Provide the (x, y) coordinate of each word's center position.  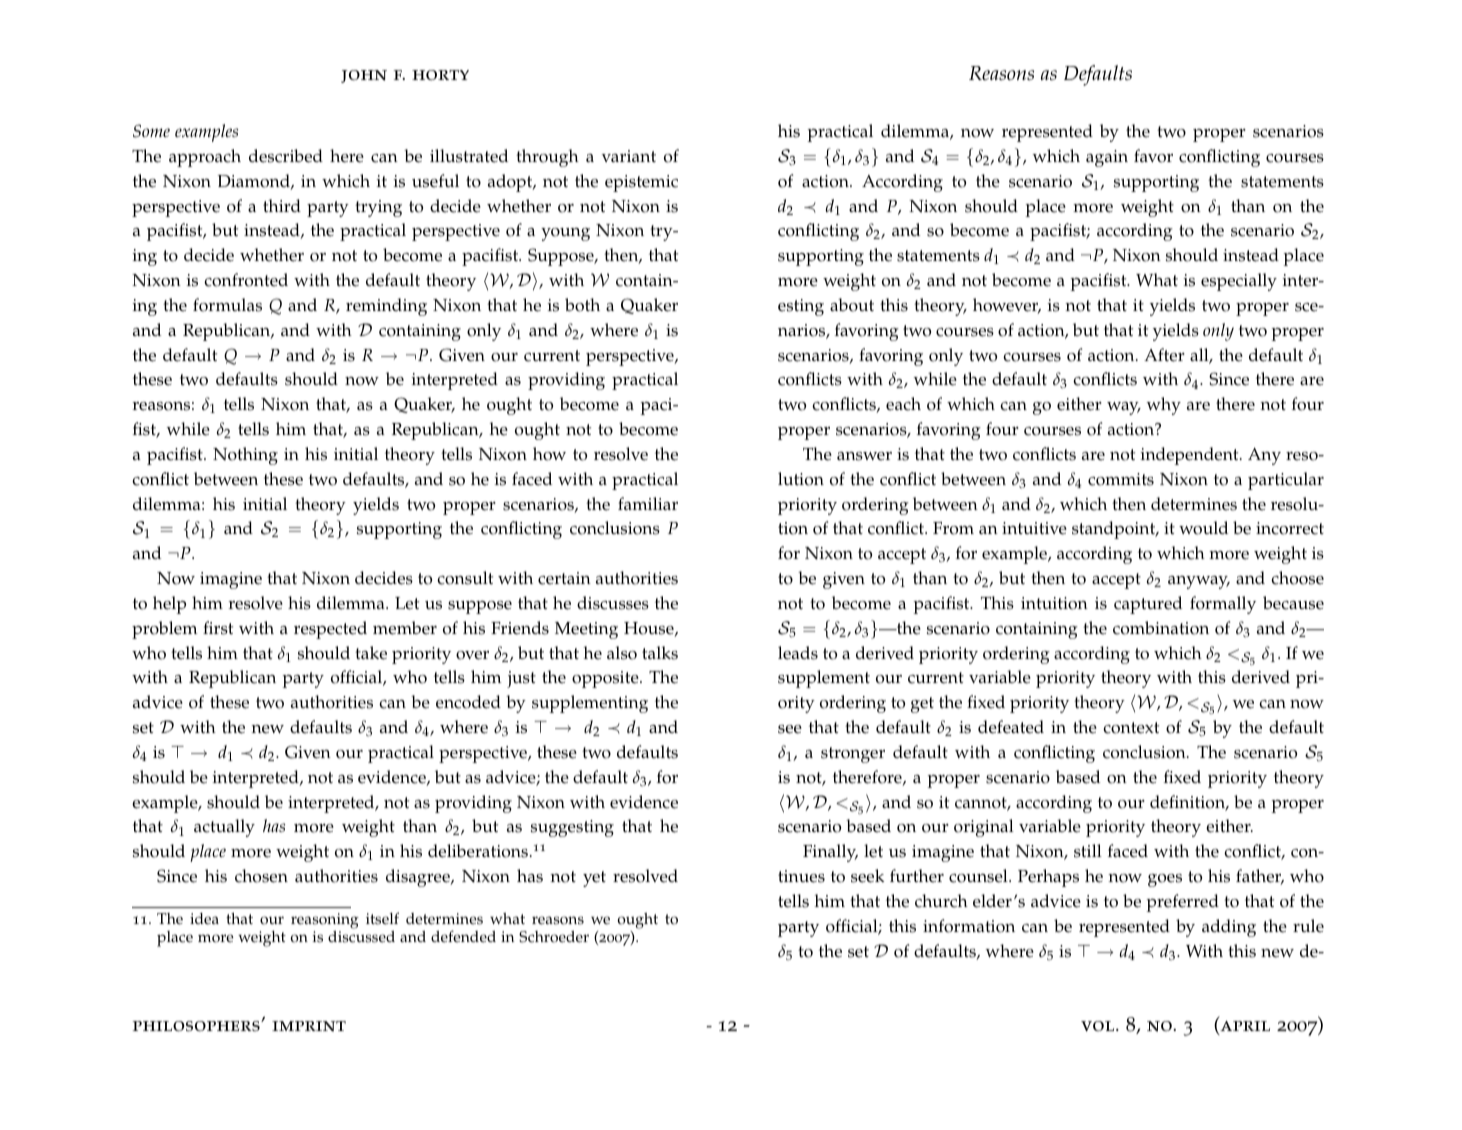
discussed (361, 935)
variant (629, 156)
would (1203, 528)
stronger (853, 755)
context (1131, 728)
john (364, 76)
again (1107, 158)
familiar (648, 503)
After (1164, 355)
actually (224, 828)
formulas (227, 305)
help (169, 605)
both (582, 305)
